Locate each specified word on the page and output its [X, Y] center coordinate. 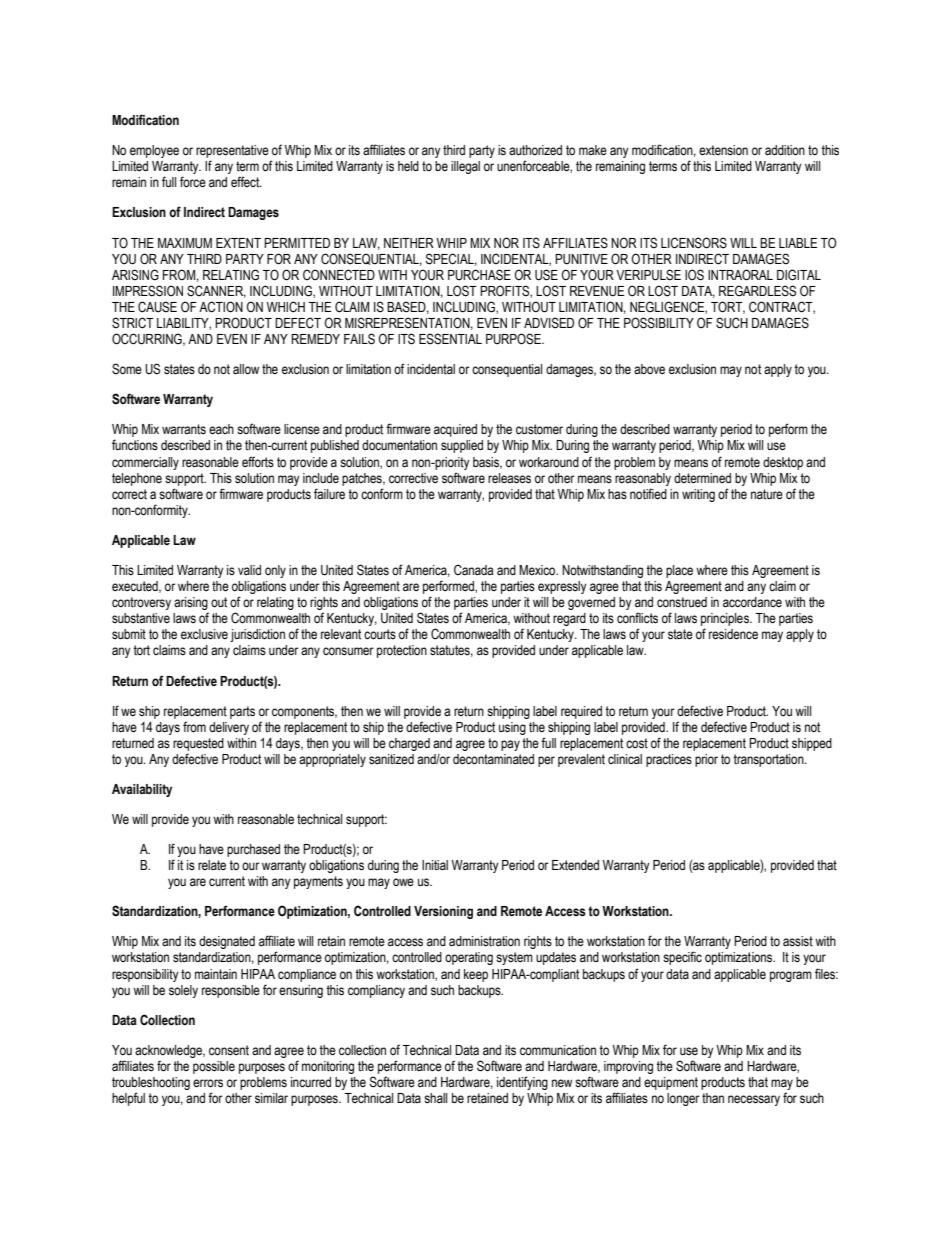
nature [767, 494]
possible [214, 1067]
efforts [258, 462]
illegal [465, 167]
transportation [769, 760]
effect [246, 182]
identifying [522, 1083]
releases [509, 478]
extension [723, 150]
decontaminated [493, 759]
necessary [754, 1100]
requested [198, 744]
